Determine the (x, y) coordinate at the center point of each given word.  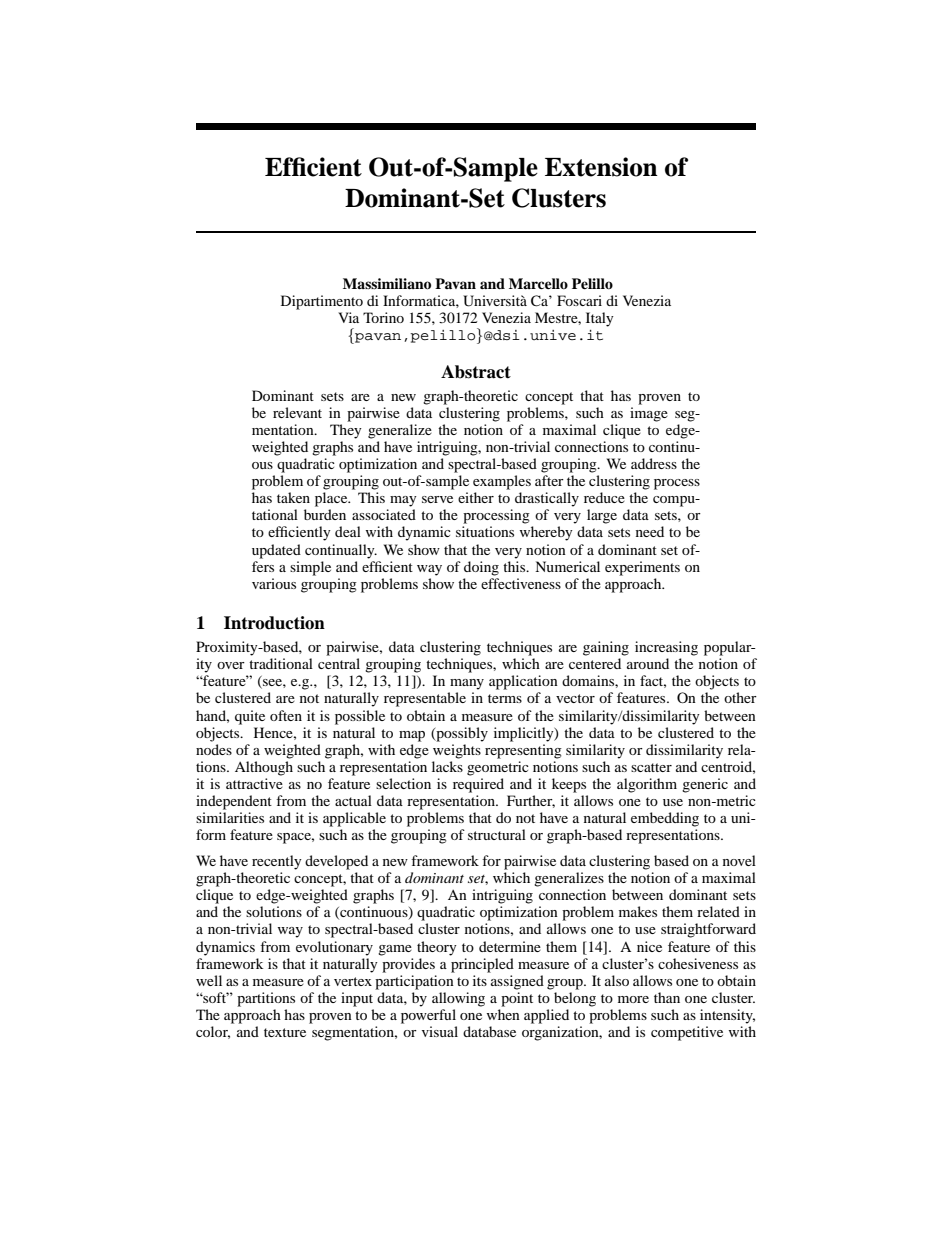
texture (285, 1032)
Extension (601, 167)
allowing (458, 999)
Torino (383, 317)
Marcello (538, 283)
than (667, 997)
